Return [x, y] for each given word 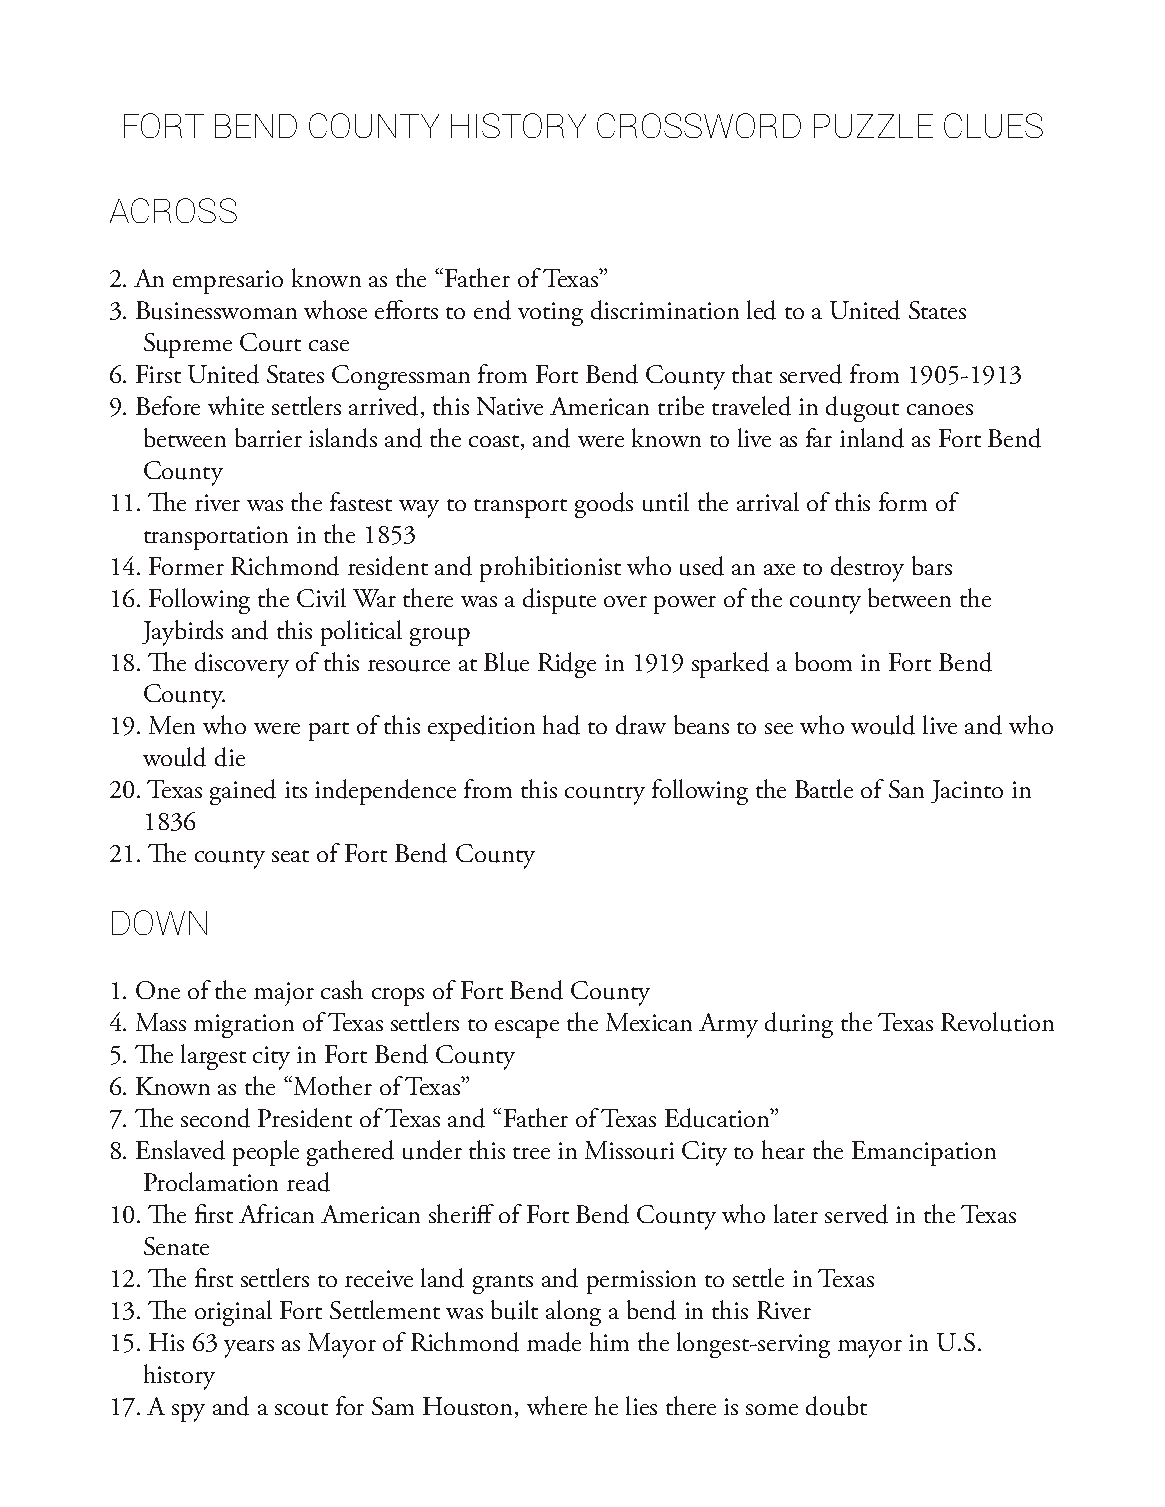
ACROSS [173, 210]
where [557, 1405]
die [230, 757]
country [605, 795]
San [906, 789]
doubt [836, 1406]
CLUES [993, 125]
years [249, 1349]
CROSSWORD [699, 125]
